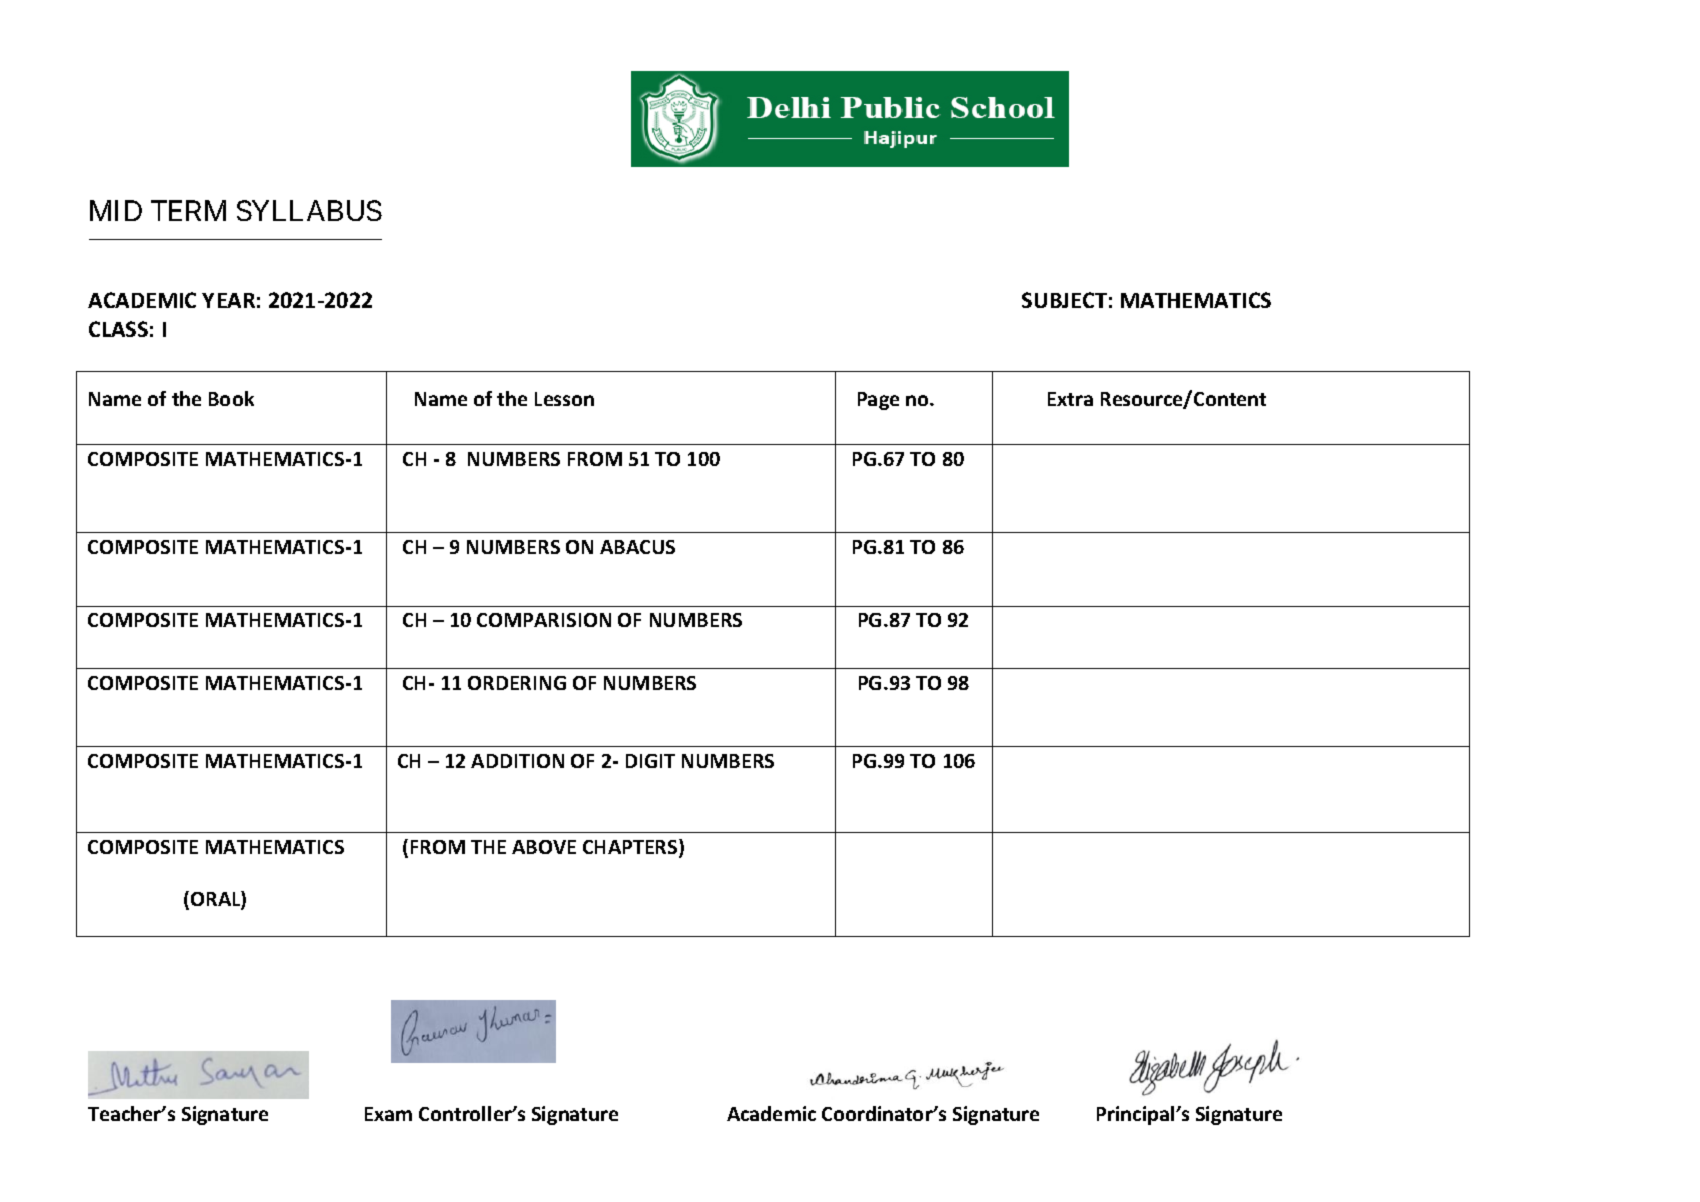 The width and height of the image is (1700, 1202). What do you see at coordinates (188, 211) in the image?
I see `TERM` at bounding box center [188, 211].
